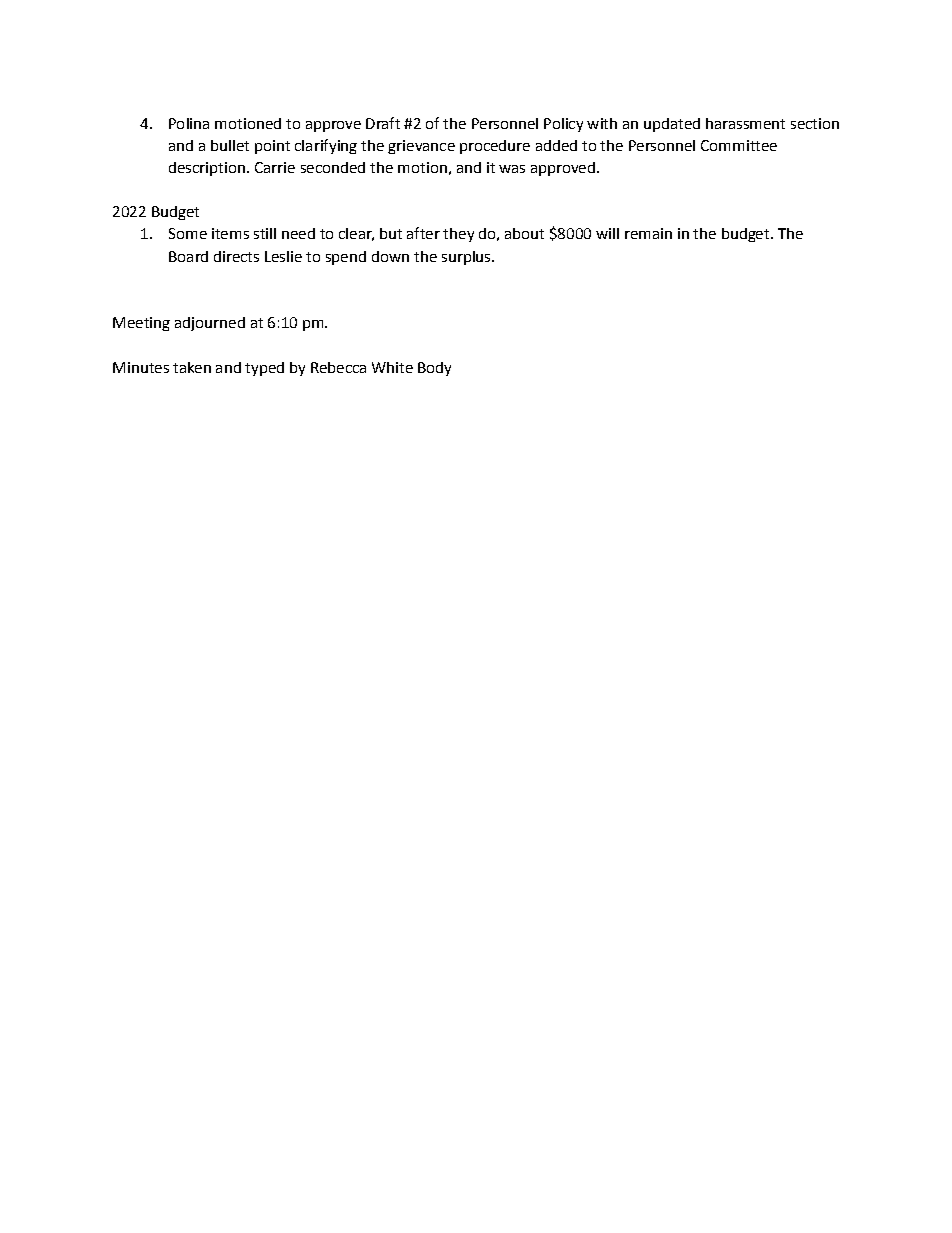  What do you see at coordinates (563, 125) in the image?
I see `Policy` at bounding box center [563, 125].
